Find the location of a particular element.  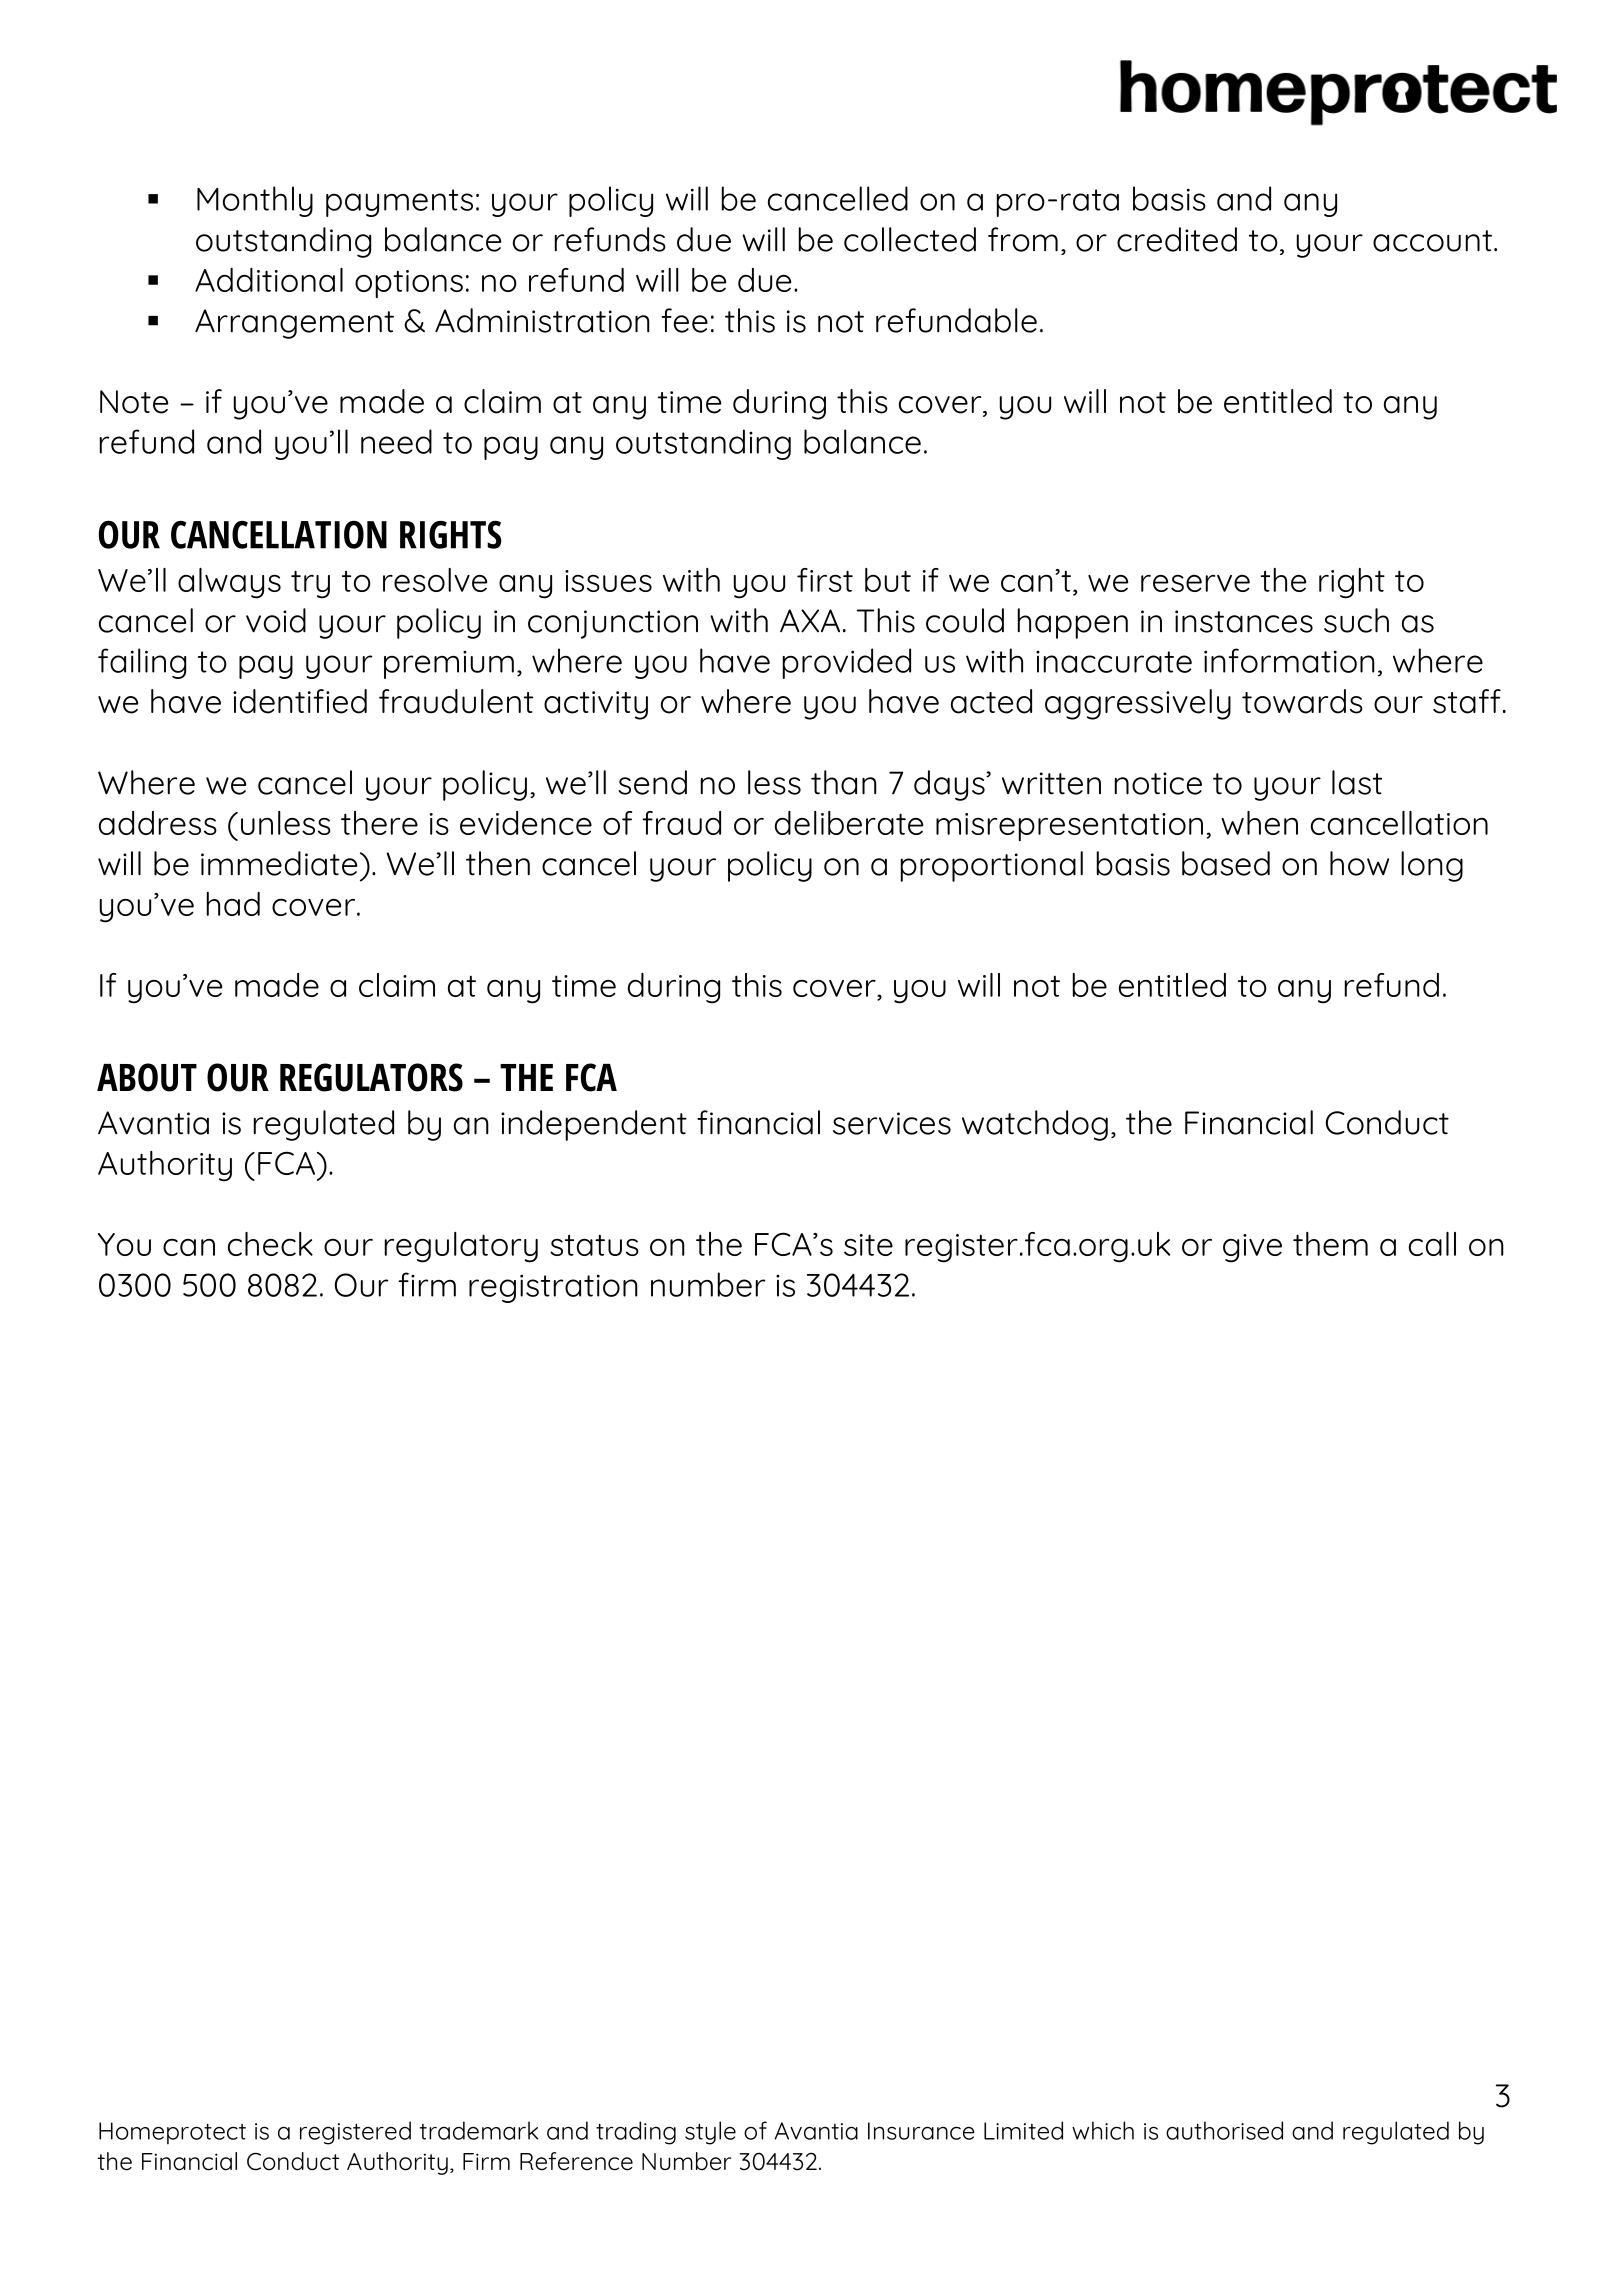

check is located at coordinates (270, 1244).
